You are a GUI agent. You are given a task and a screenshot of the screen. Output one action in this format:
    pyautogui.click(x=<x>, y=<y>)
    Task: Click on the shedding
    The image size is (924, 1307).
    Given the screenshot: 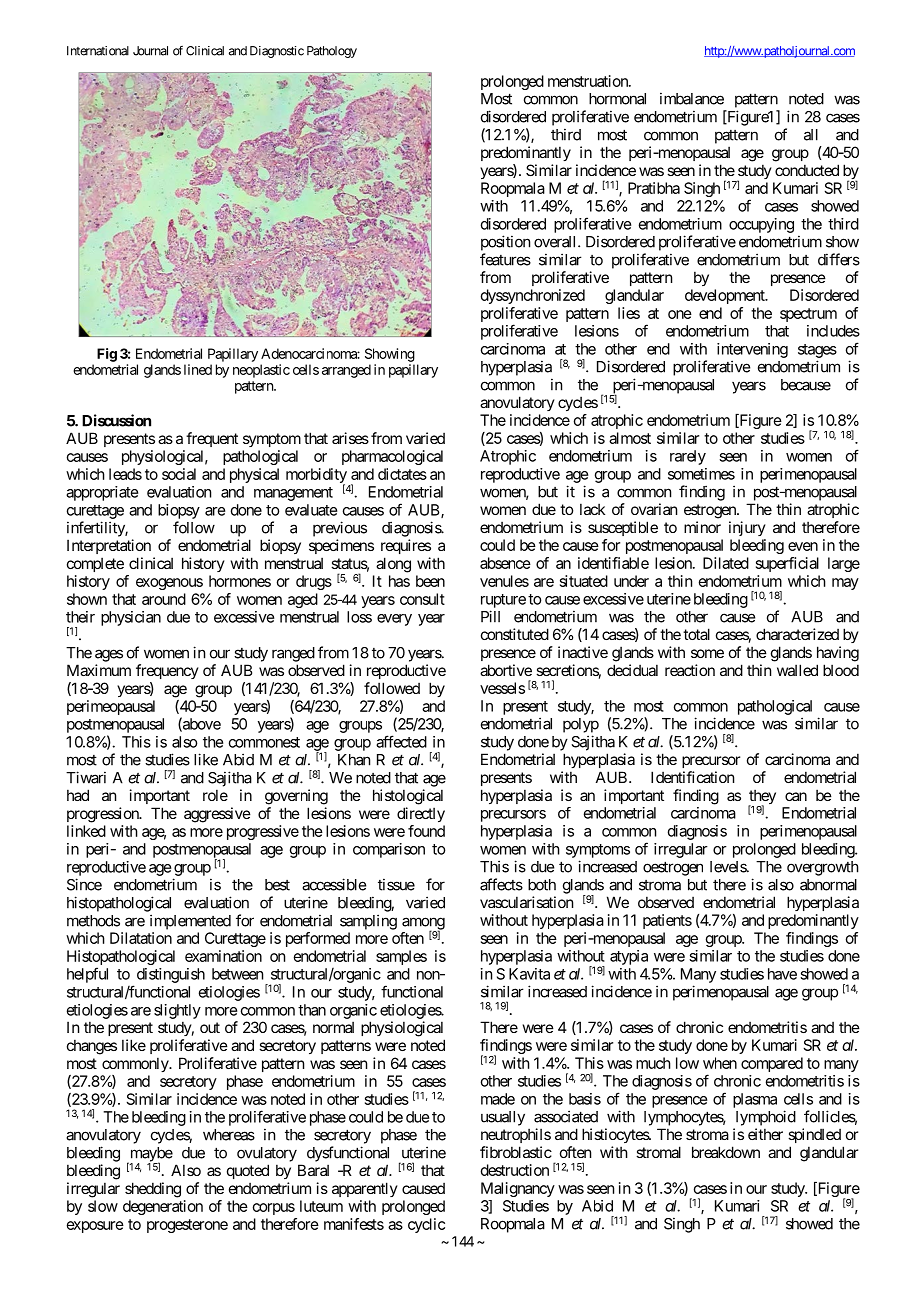 What is the action you would take?
    pyautogui.click(x=153, y=1190)
